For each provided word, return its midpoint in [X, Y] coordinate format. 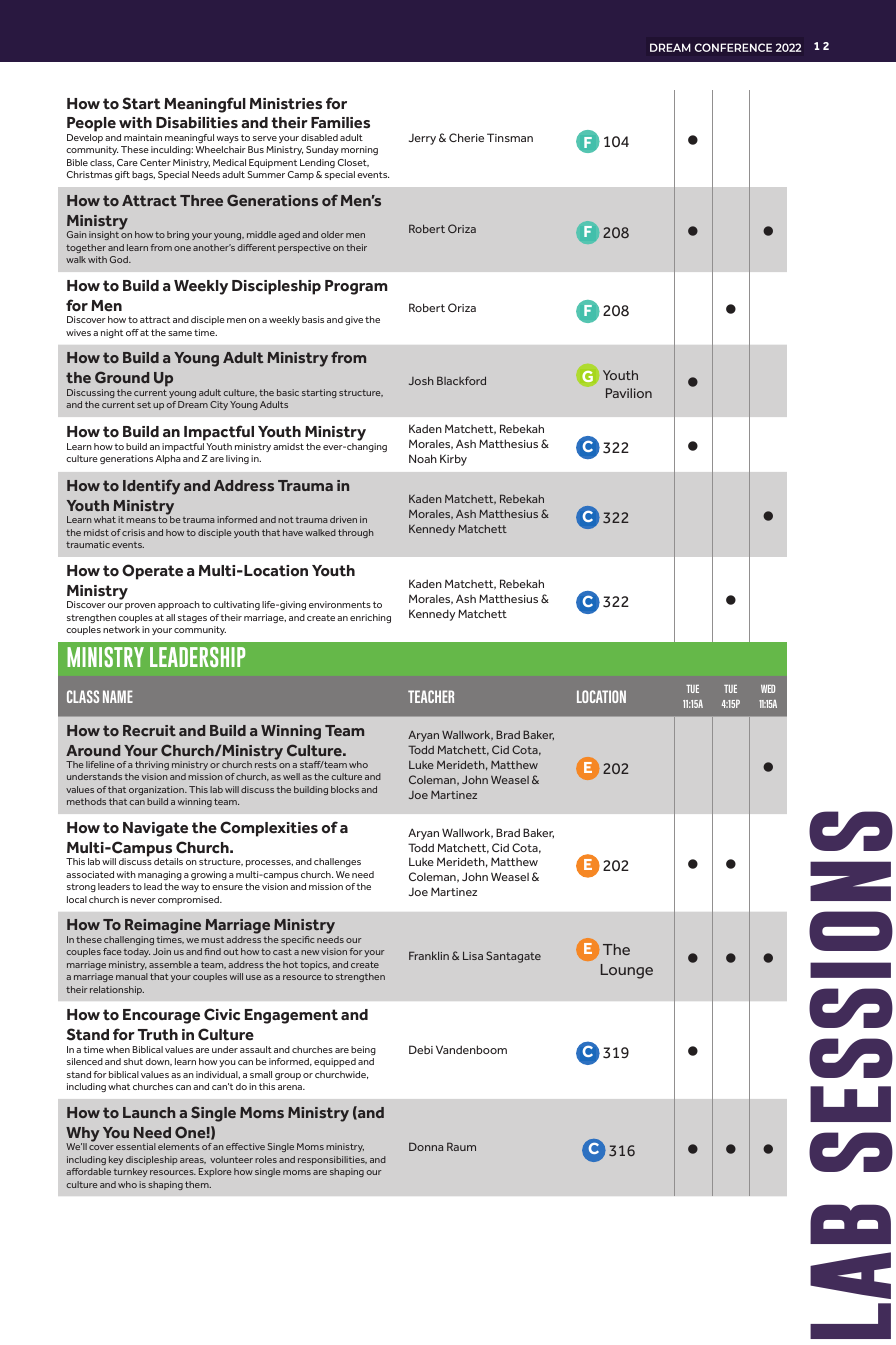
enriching [370, 618]
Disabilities [197, 123]
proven [140, 606]
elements [179, 1146]
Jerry [422, 139]
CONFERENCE [733, 47]
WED [768, 689]
